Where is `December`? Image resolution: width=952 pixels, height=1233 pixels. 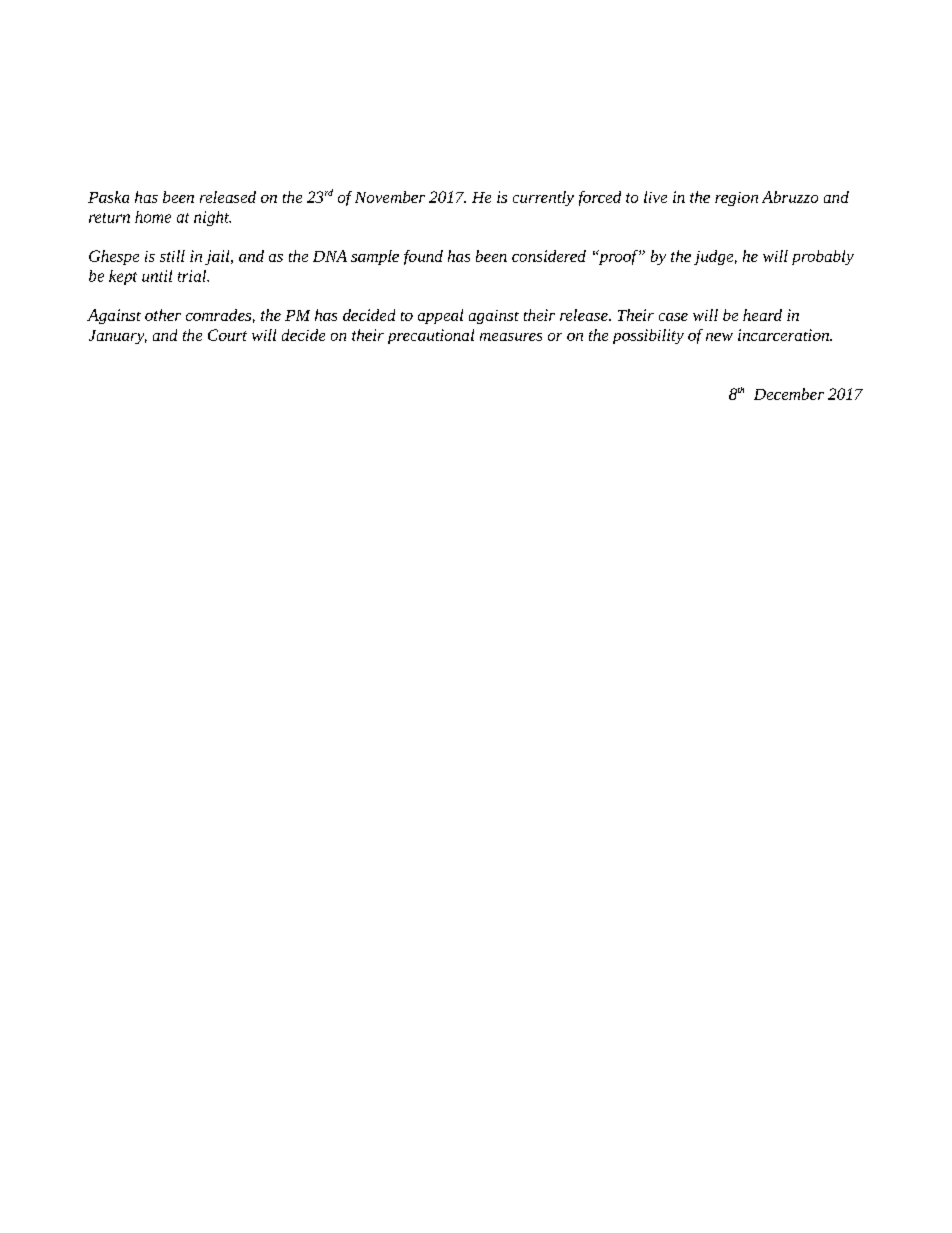 December is located at coordinates (789, 394).
